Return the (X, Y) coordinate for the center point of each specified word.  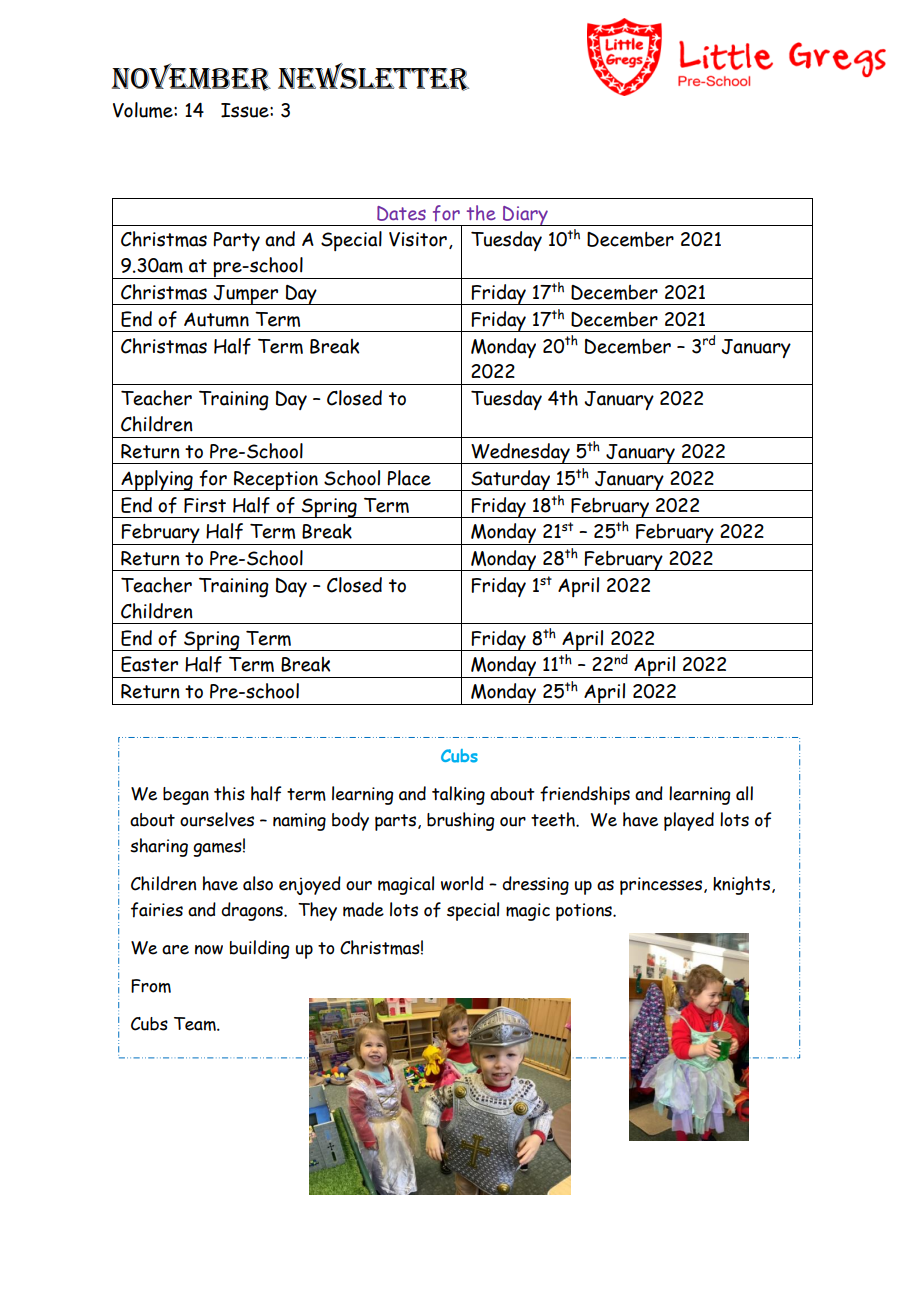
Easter (149, 664)
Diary (525, 216)
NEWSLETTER (373, 77)
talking (458, 795)
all (744, 793)
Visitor (418, 239)
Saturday (511, 480)
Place (409, 478)
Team (196, 1024)
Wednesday (520, 453)
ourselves (217, 819)
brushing (461, 821)
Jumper (246, 295)
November (191, 77)
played (689, 821)
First (205, 505)
